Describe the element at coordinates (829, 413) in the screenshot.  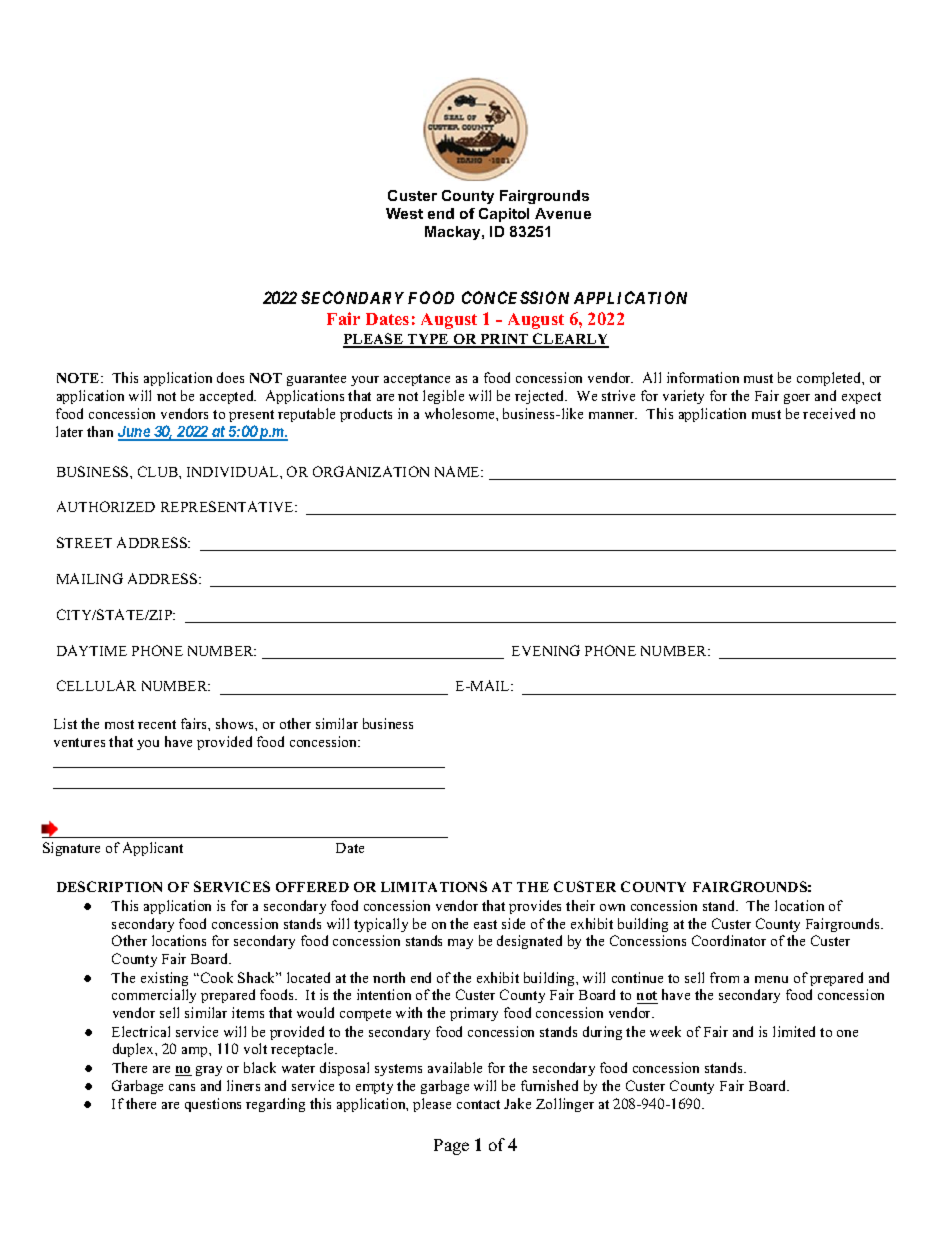
I see `received` at that location.
